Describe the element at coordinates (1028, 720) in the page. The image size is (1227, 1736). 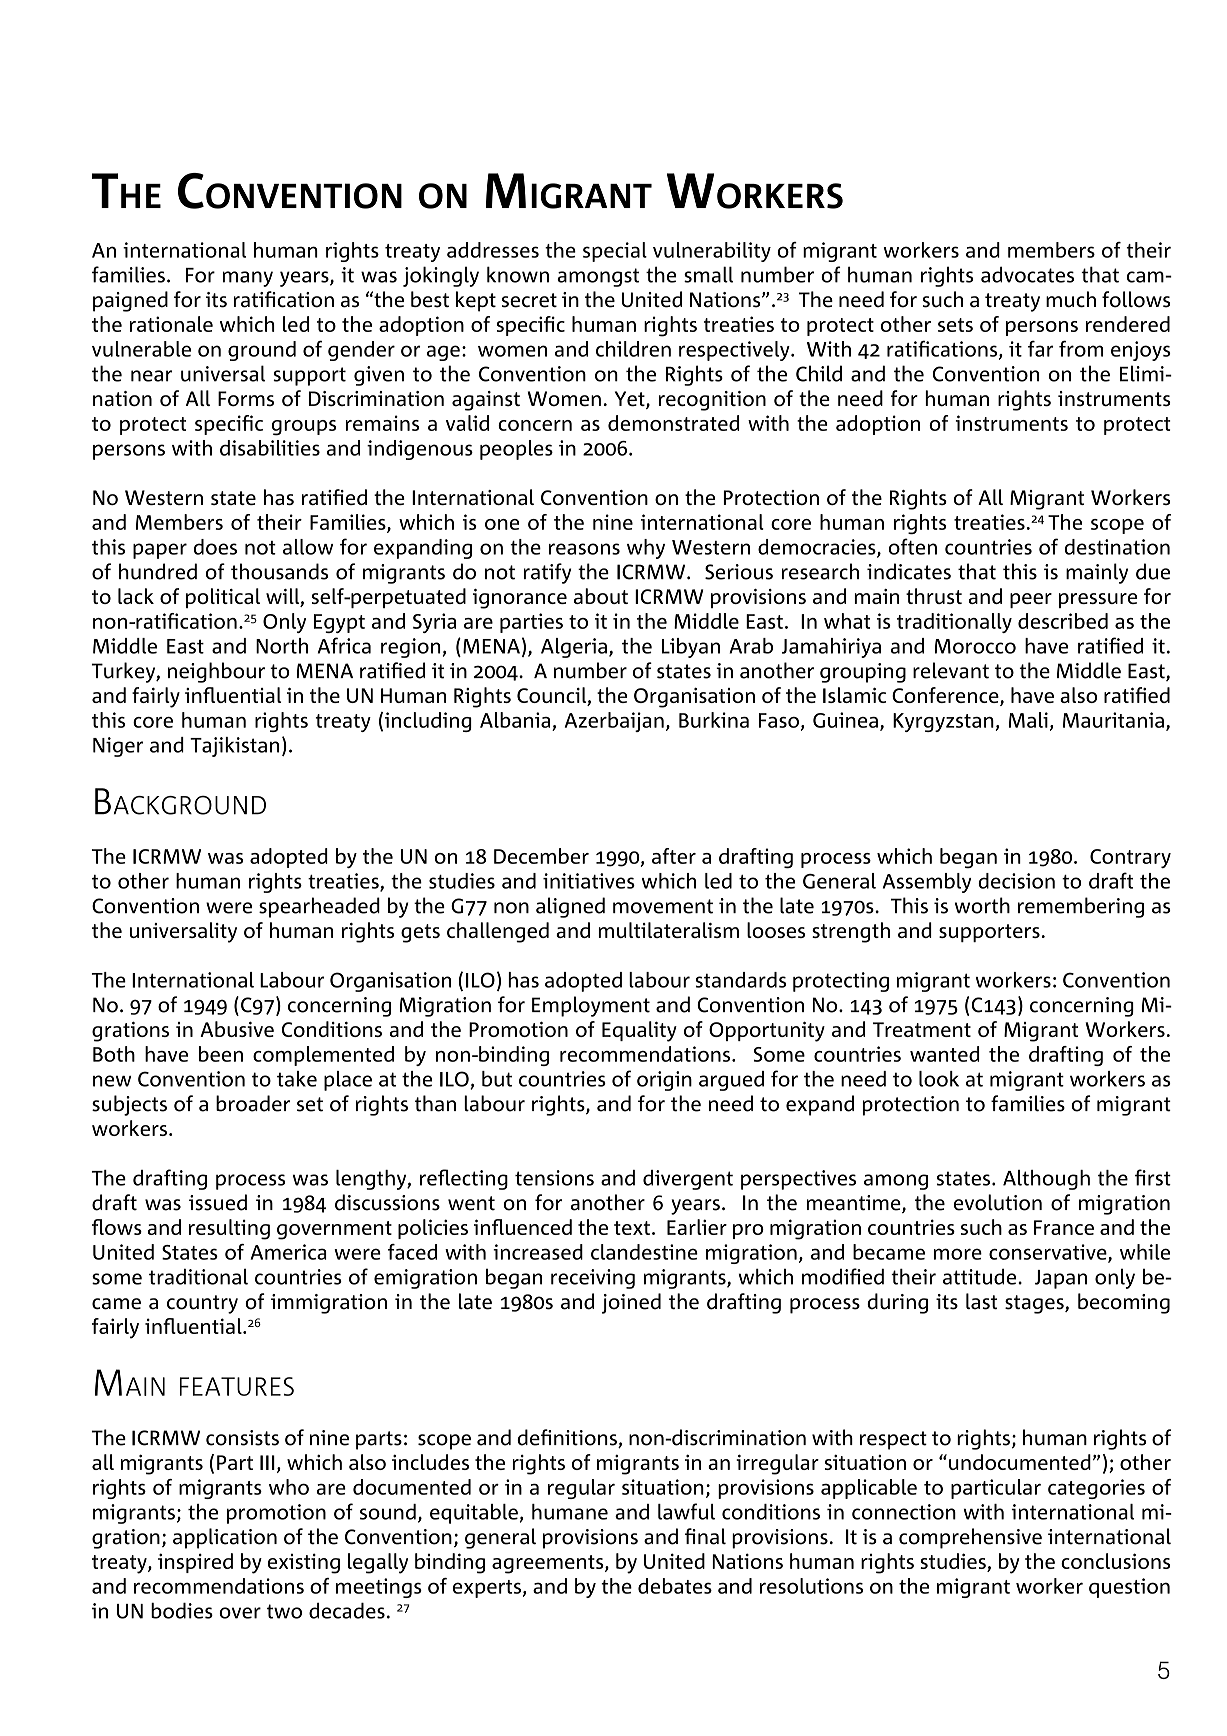
I see `Mali` at that location.
